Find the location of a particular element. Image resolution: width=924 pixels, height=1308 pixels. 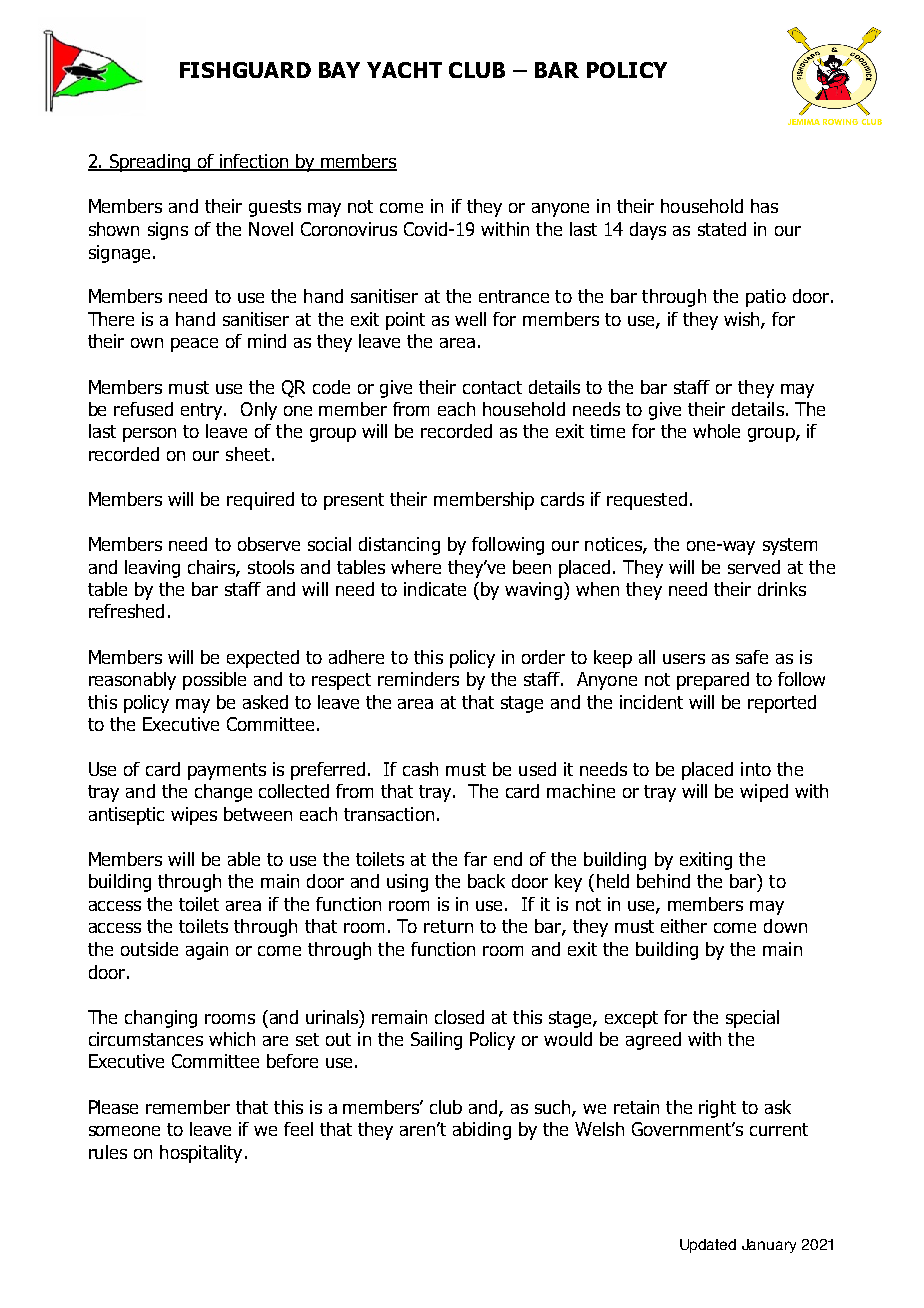

again is located at coordinates (207, 951).
